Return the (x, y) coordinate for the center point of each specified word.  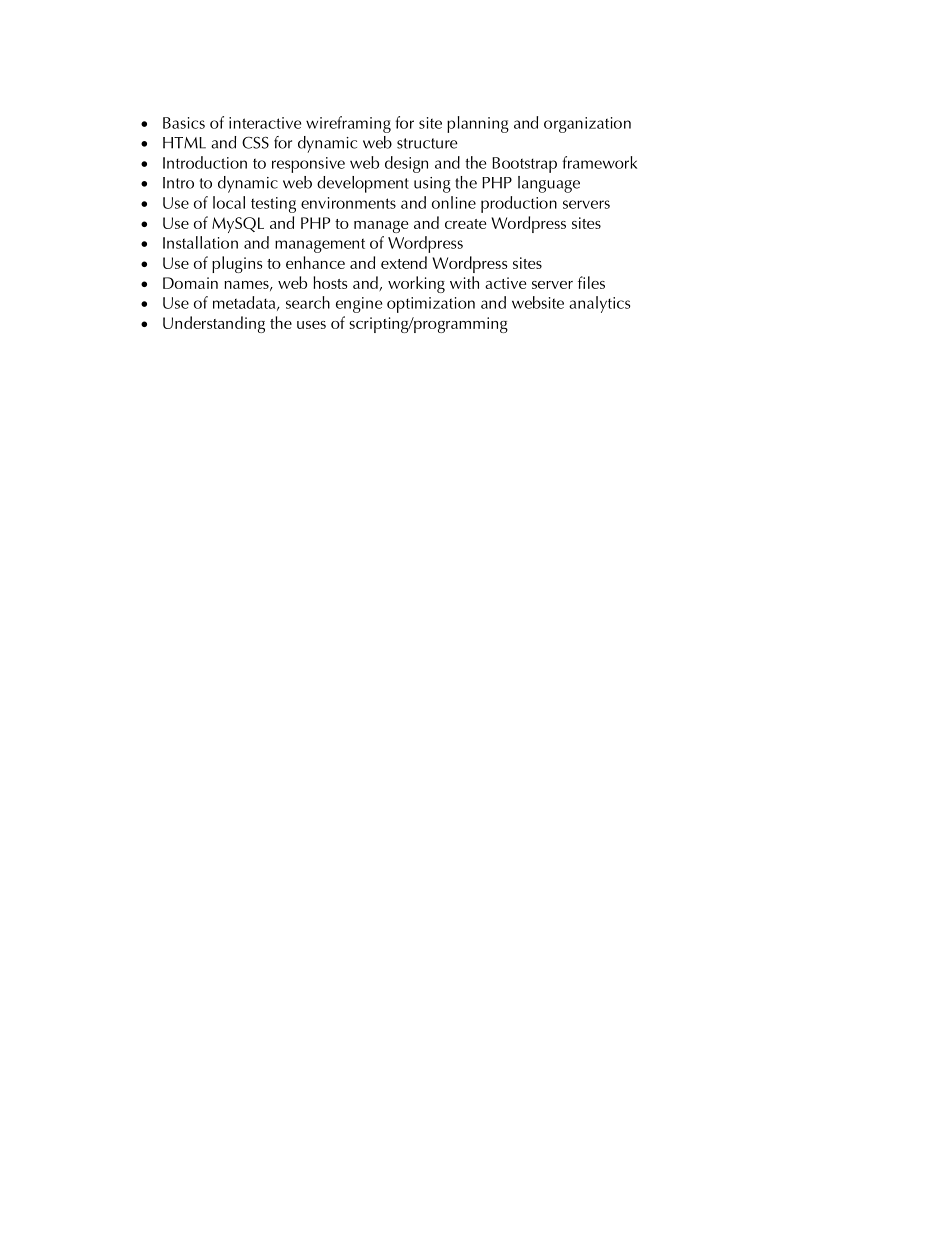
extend (404, 262)
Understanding (214, 324)
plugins (237, 264)
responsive (308, 165)
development (363, 184)
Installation (200, 242)
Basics (184, 123)
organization (587, 125)
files (591, 282)
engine (359, 305)
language (549, 184)
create (465, 224)
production (519, 204)
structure (427, 143)
